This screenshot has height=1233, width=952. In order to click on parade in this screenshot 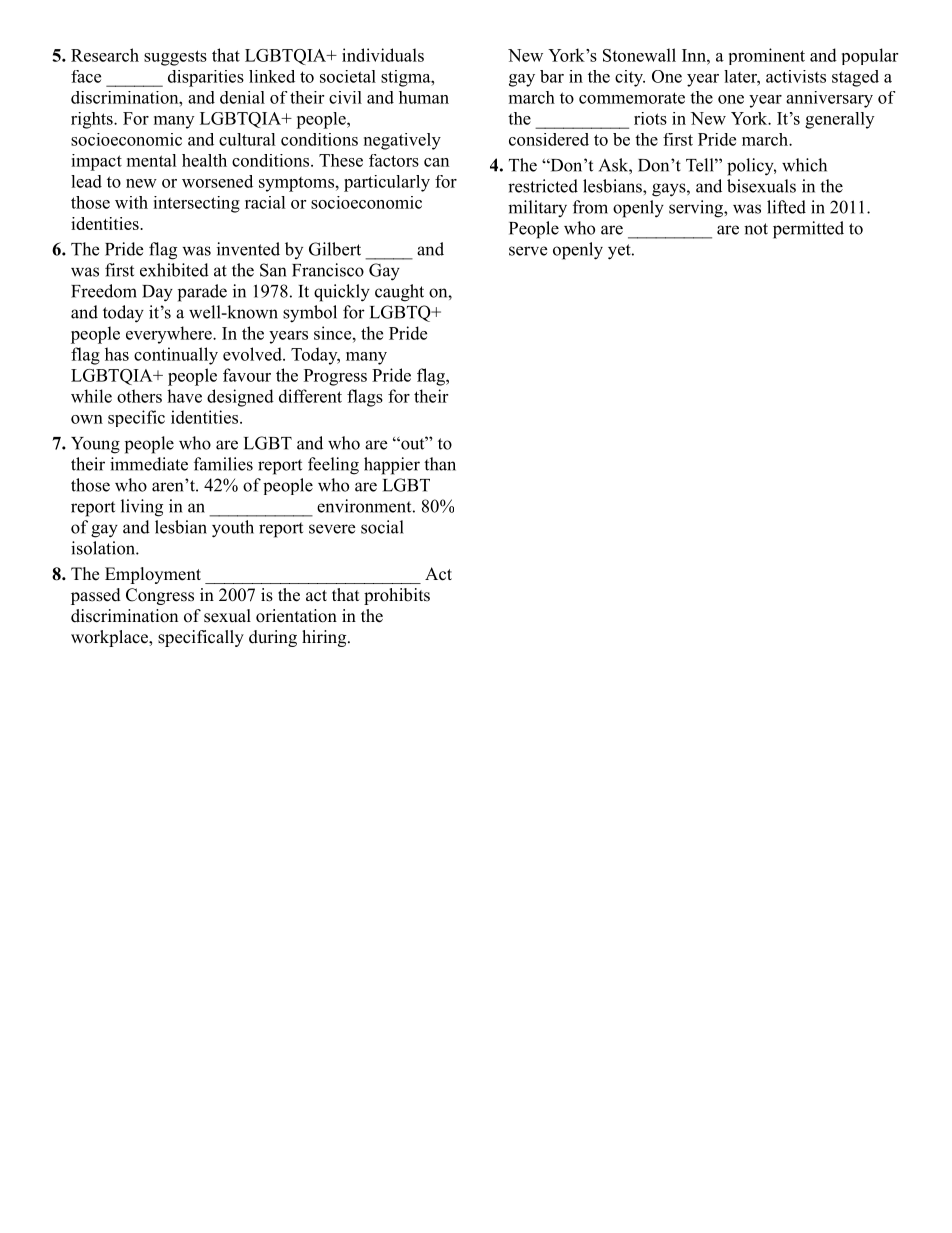, I will do `click(202, 293)`.
